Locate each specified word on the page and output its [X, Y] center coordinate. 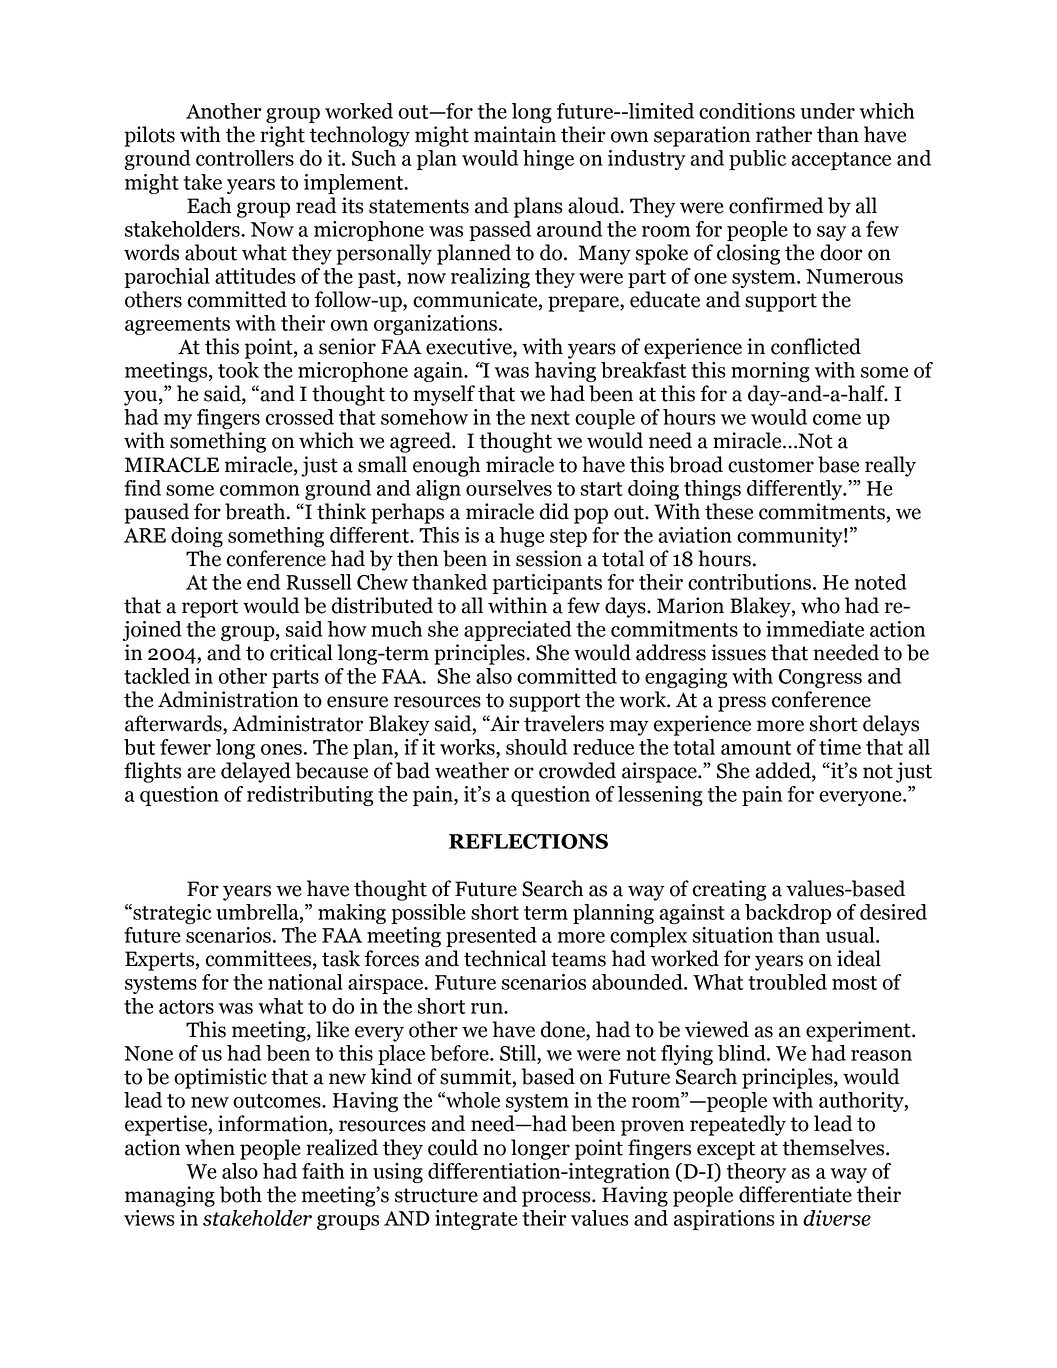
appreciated [518, 631]
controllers [245, 158]
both [241, 1194]
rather [784, 134]
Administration [228, 699]
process [557, 1199]
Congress [820, 678]
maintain [515, 134]
